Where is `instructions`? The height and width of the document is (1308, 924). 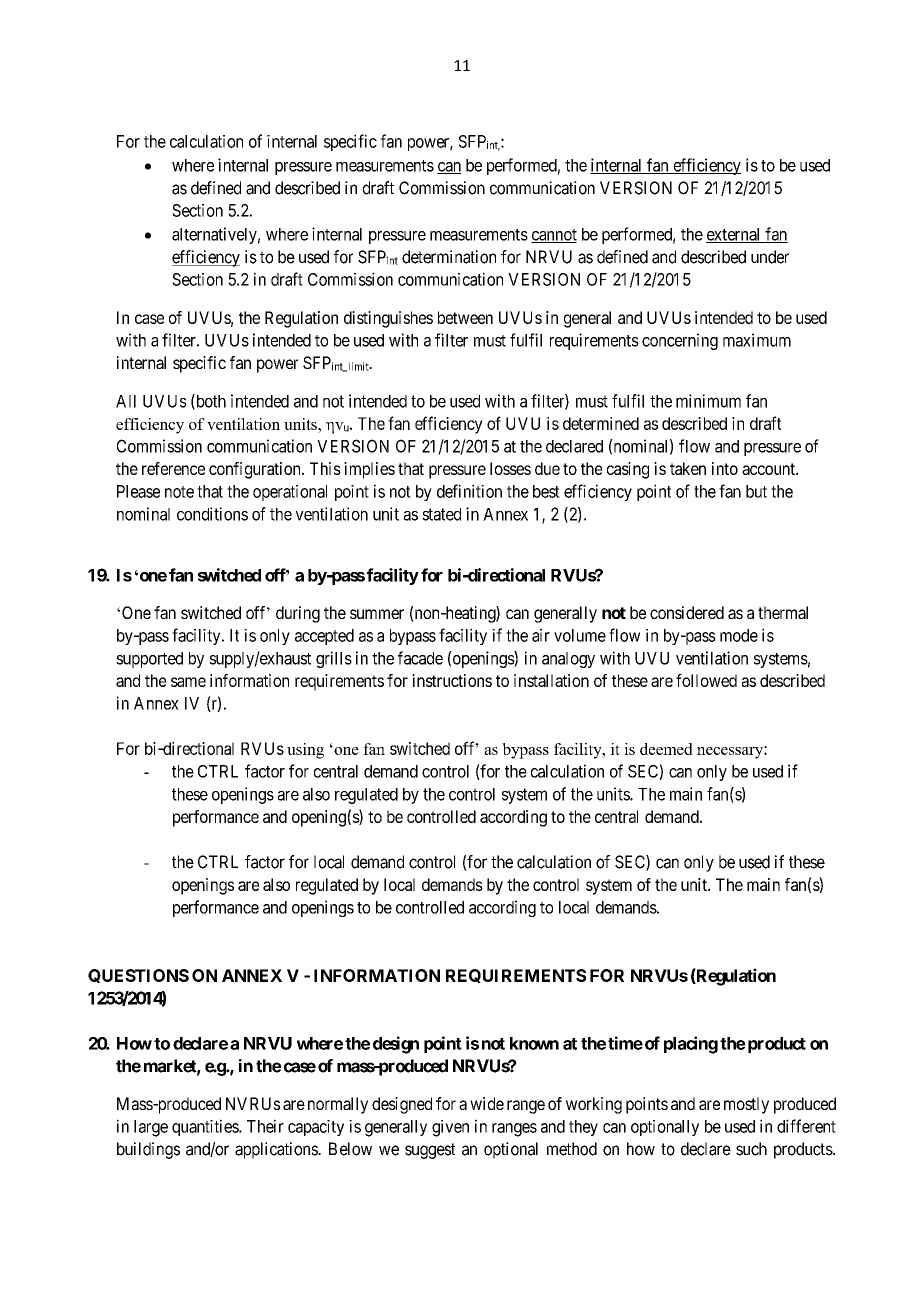 instructions is located at coordinates (452, 680).
